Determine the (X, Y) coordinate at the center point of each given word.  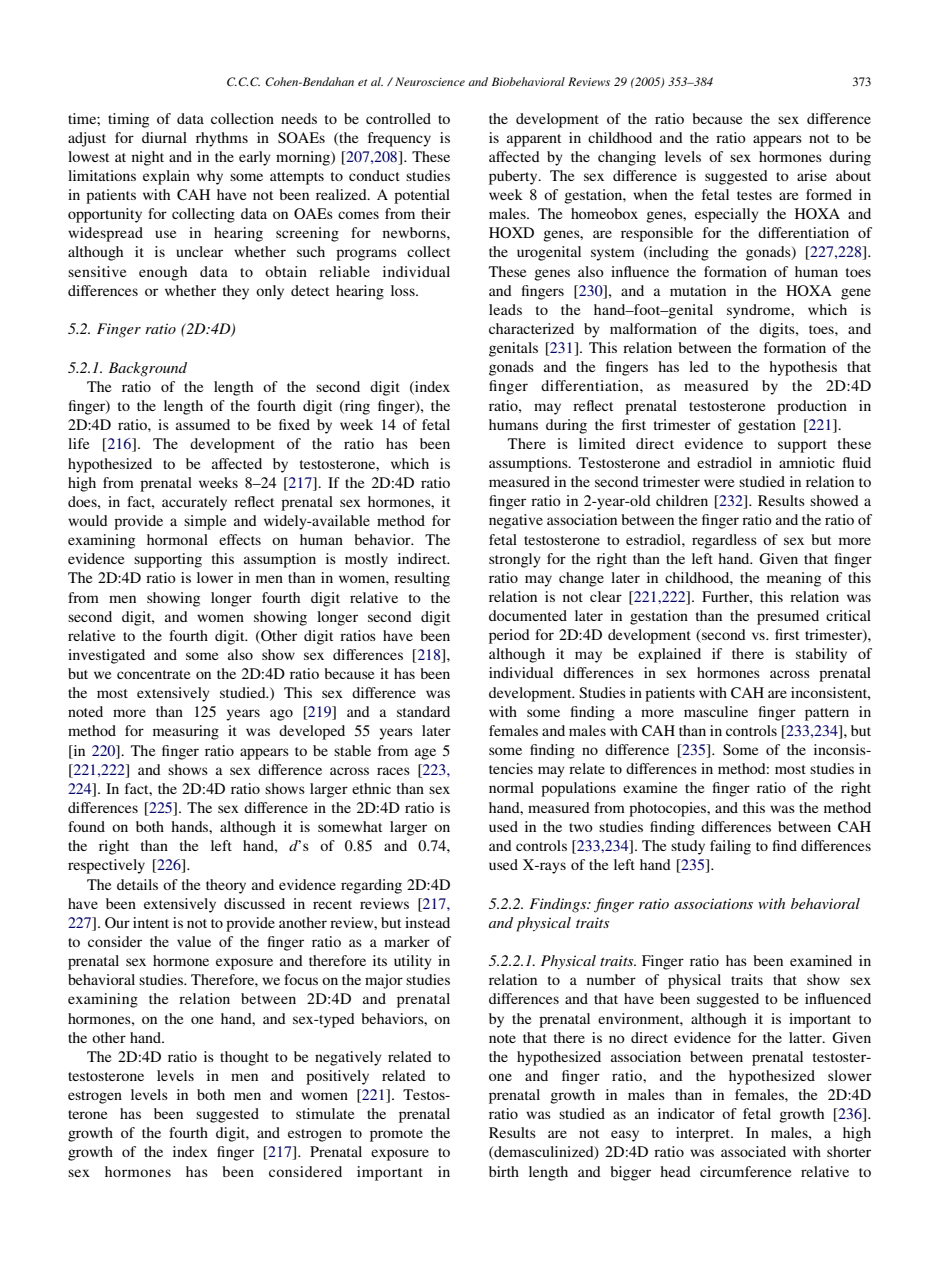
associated (753, 1151)
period (509, 636)
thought (244, 1058)
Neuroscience (430, 81)
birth (504, 1171)
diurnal (164, 137)
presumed (788, 617)
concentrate (153, 674)
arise (812, 175)
